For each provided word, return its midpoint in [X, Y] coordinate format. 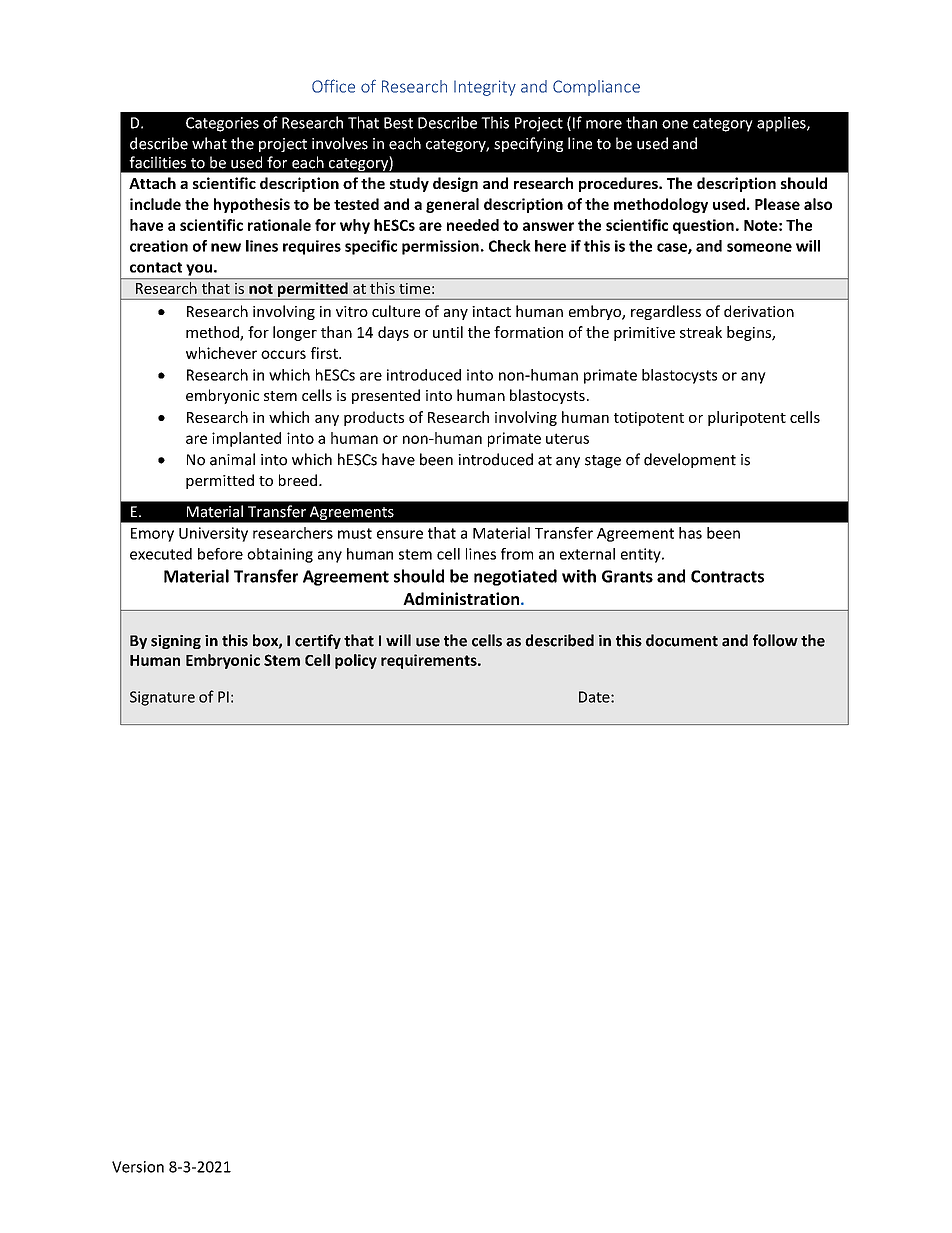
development [690, 460]
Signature [162, 698]
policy [356, 661]
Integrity [485, 88]
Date [595, 697]
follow [775, 640]
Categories [222, 124]
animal [232, 459]
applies [782, 124]
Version [138, 1167]
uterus [567, 438]
